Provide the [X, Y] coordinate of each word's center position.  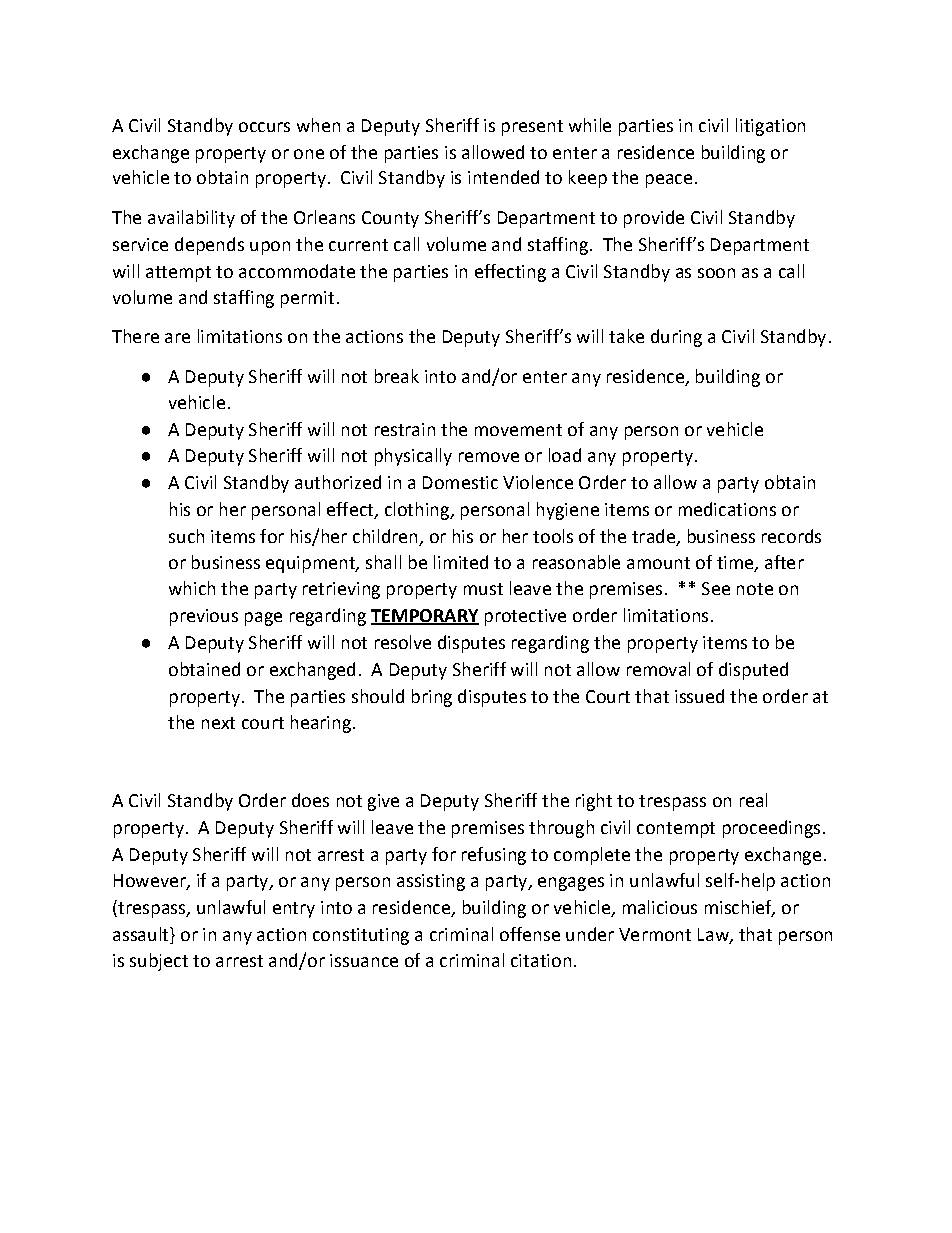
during [676, 338]
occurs [264, 127]
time [736, 563]
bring [432, 698]
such [186, 536]
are [177, 338]
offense [530, 934]
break [397, 376]
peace [669, 181]
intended [503, 177]
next [218, 723]
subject [159, 962]
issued [699, 696]
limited [461, 562]
